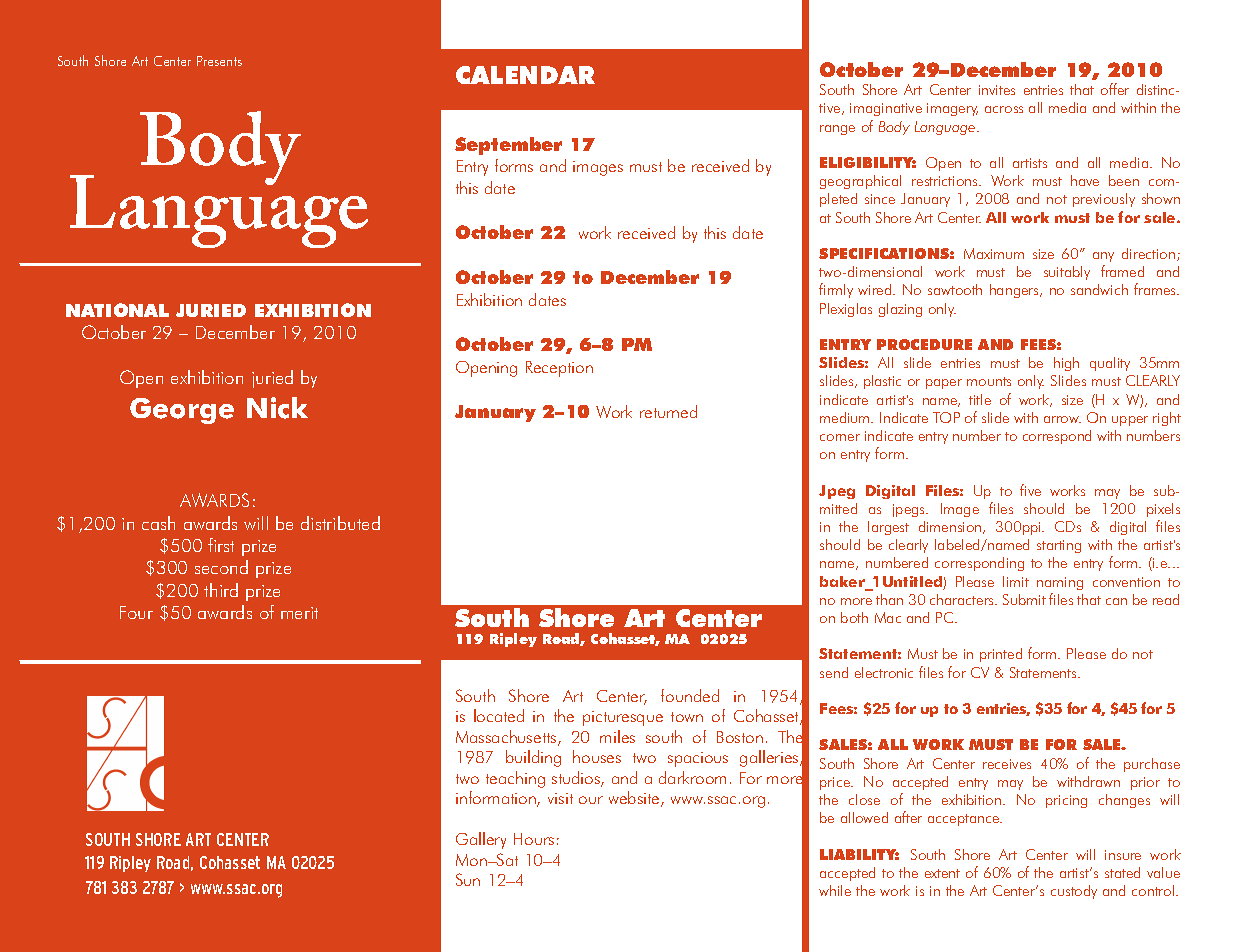  What do you see at coordinates (221, 590) in the document?
I see `third` at bounding box center [221, 590].
